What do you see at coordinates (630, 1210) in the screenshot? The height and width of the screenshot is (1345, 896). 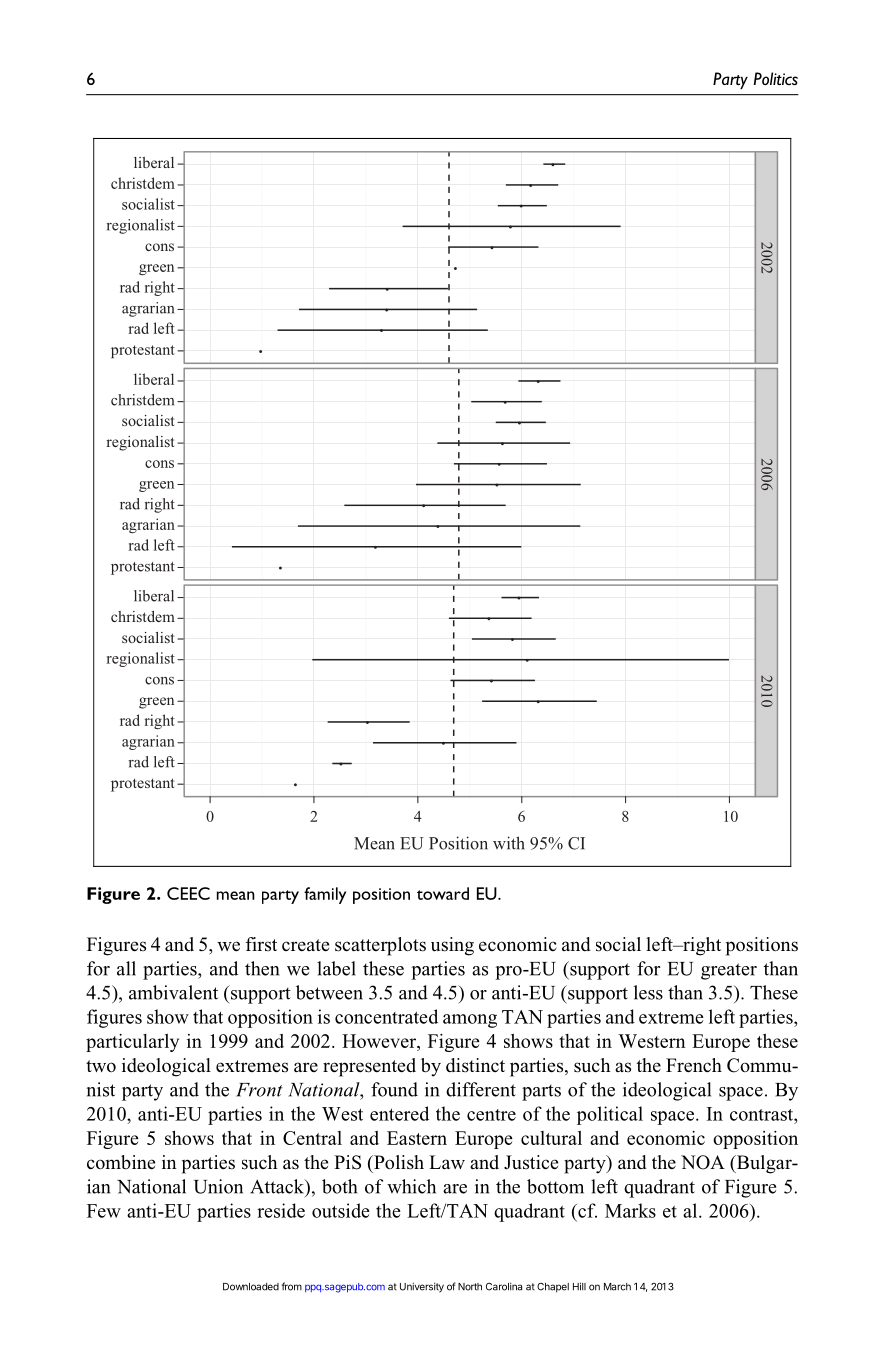 I see `Marks` at bounding box center [630, 1210].
